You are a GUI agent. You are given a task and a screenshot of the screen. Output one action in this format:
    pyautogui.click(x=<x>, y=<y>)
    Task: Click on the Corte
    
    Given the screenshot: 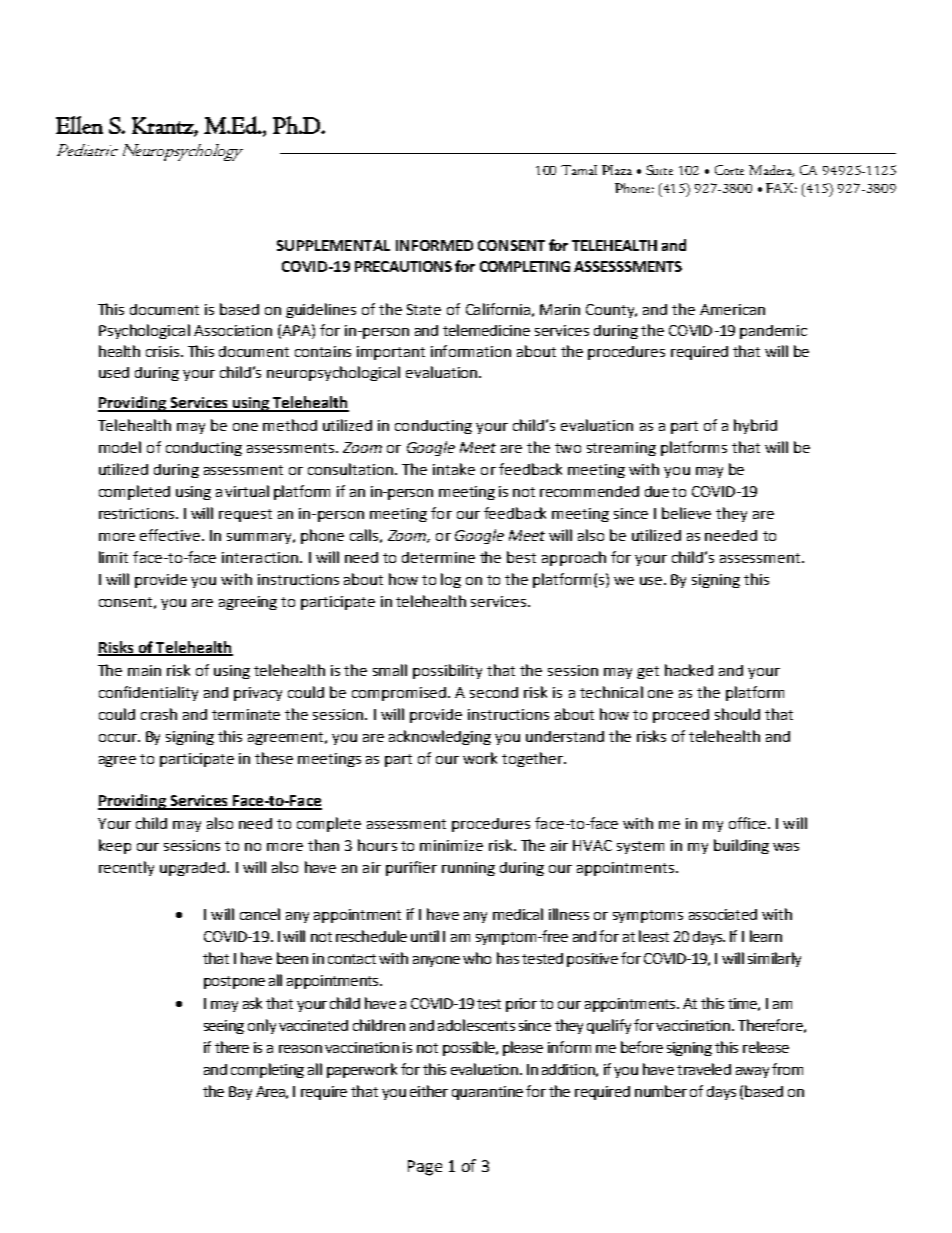 What is the action you would take?
    pyautogui.click(x=729, y=170)
